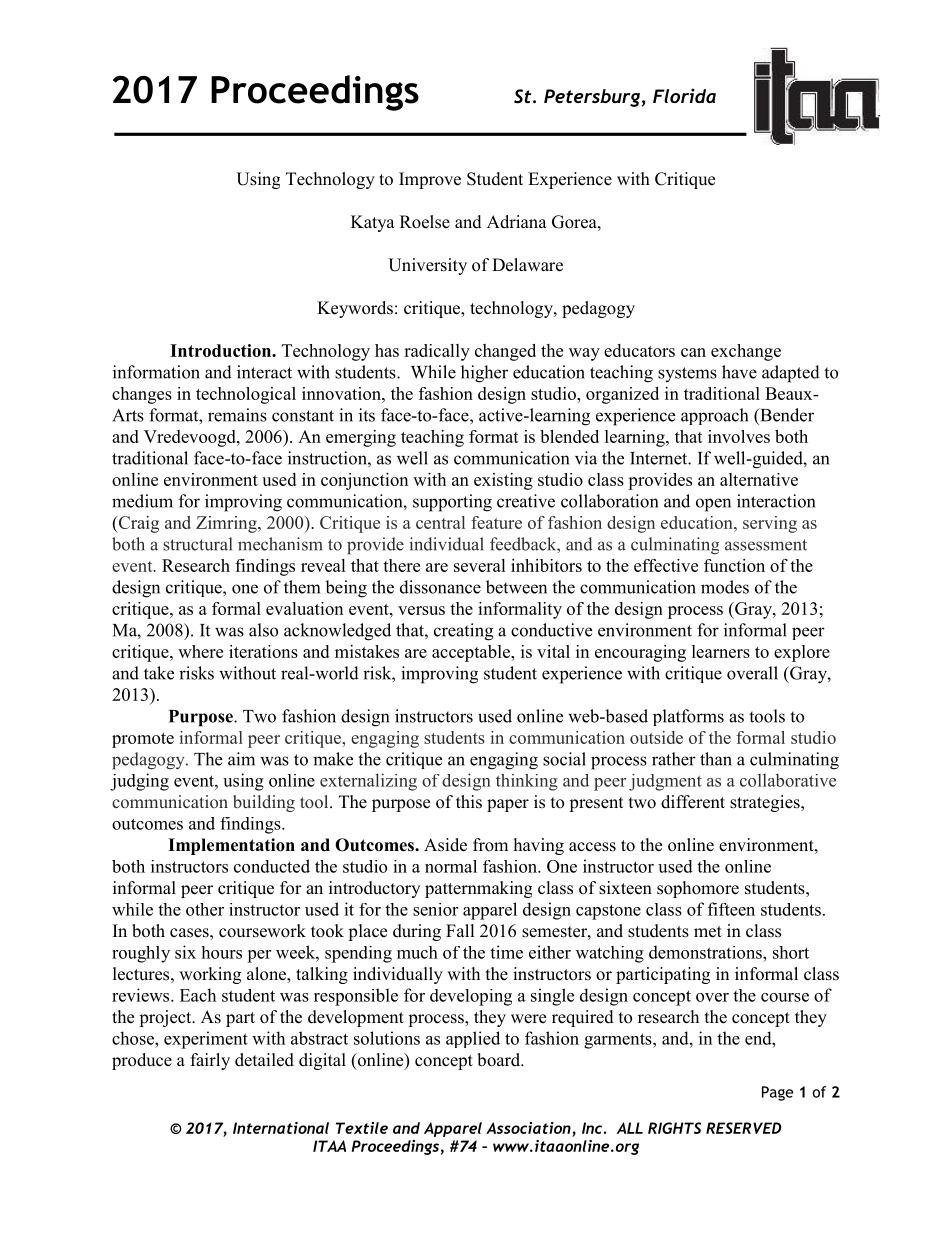 This screenshot has width=952, height=1233. What do you see at coordinates (684, 95) in the screenshot?
I see `Florida` at bounding box center [684, 95].
